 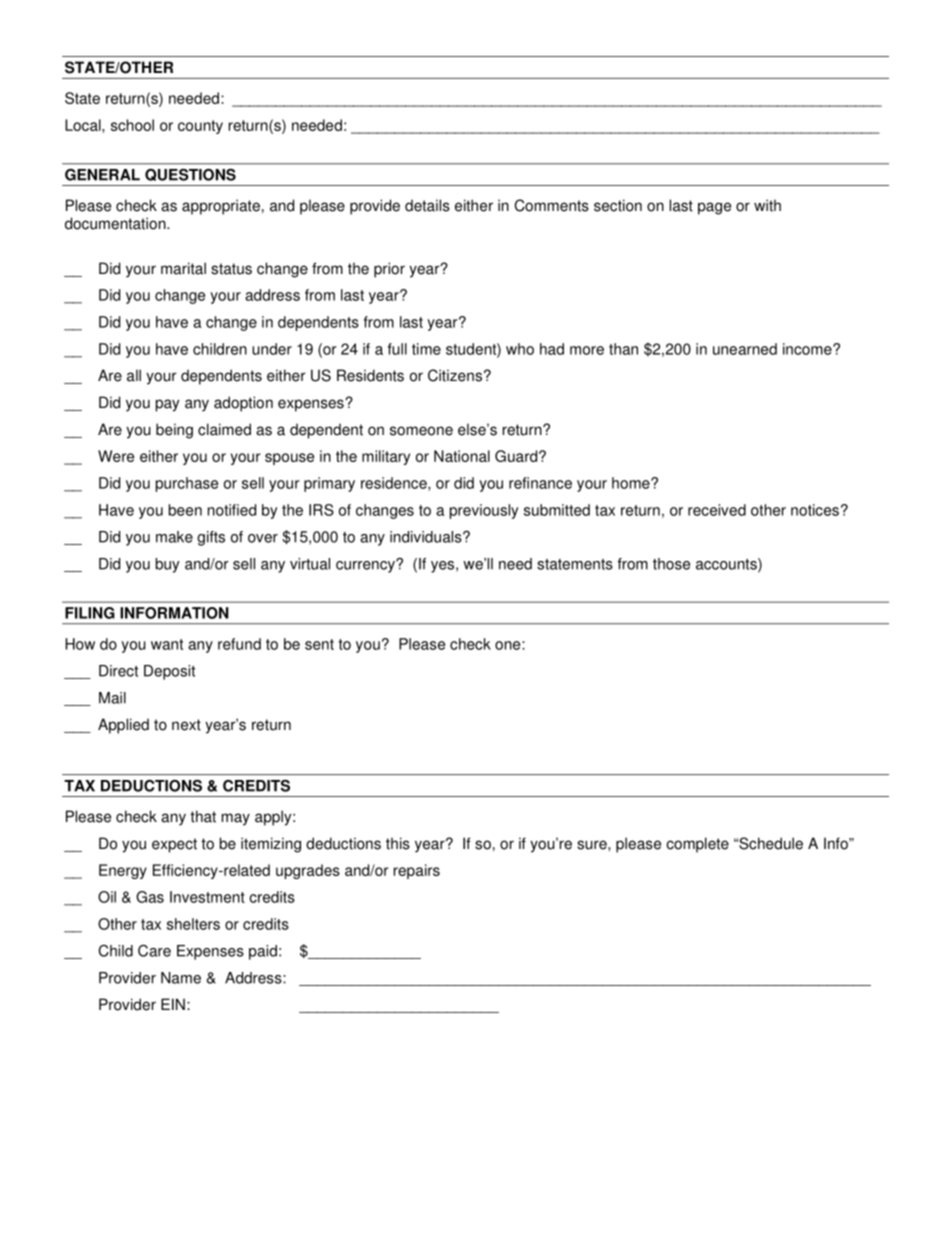 What do you see at coordinates (154, 950) in the screenshot?
I see `Care` at bounding box center [154, 950].
